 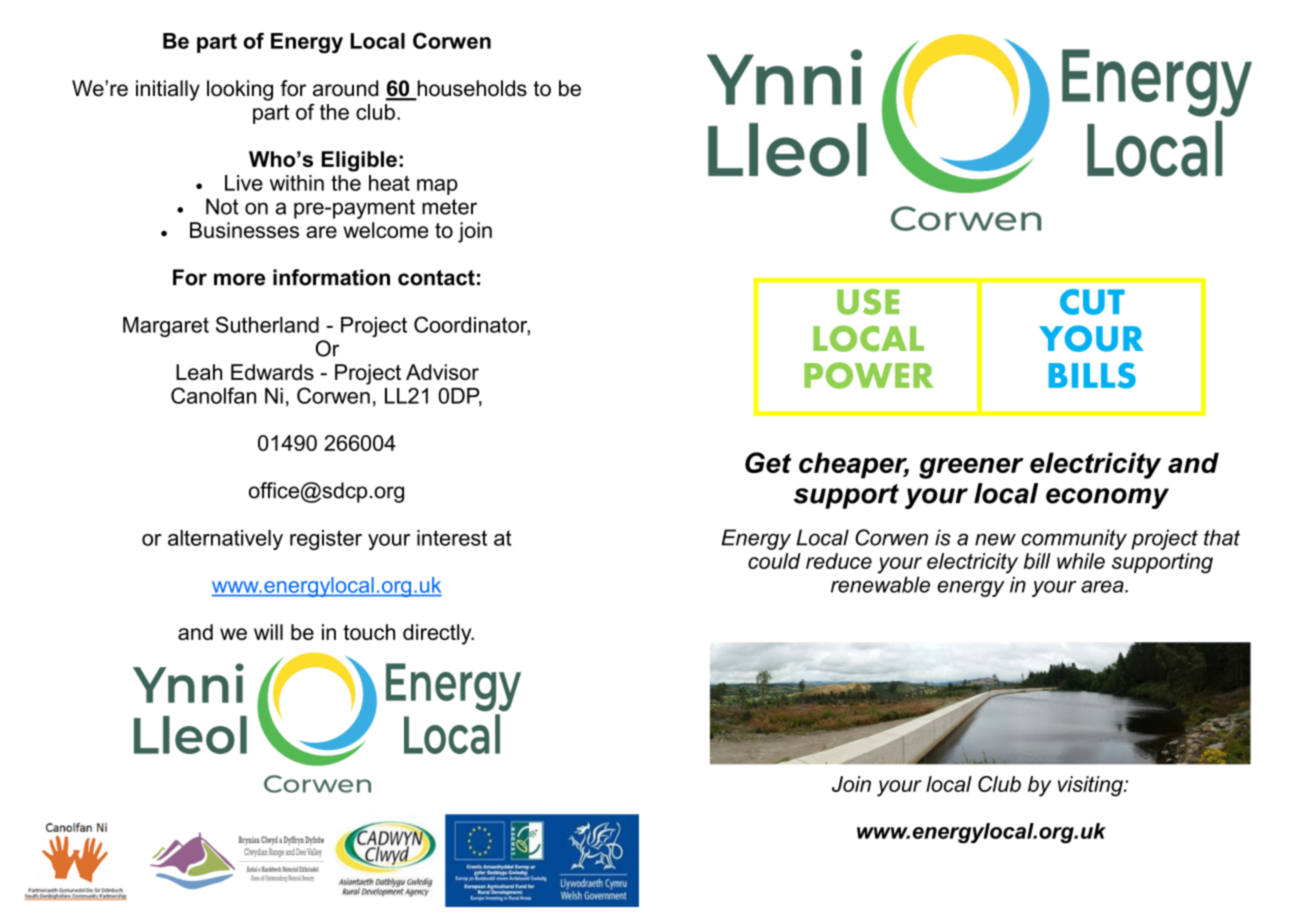 I want to click on Sutherland, so click(x=267, y=324).
